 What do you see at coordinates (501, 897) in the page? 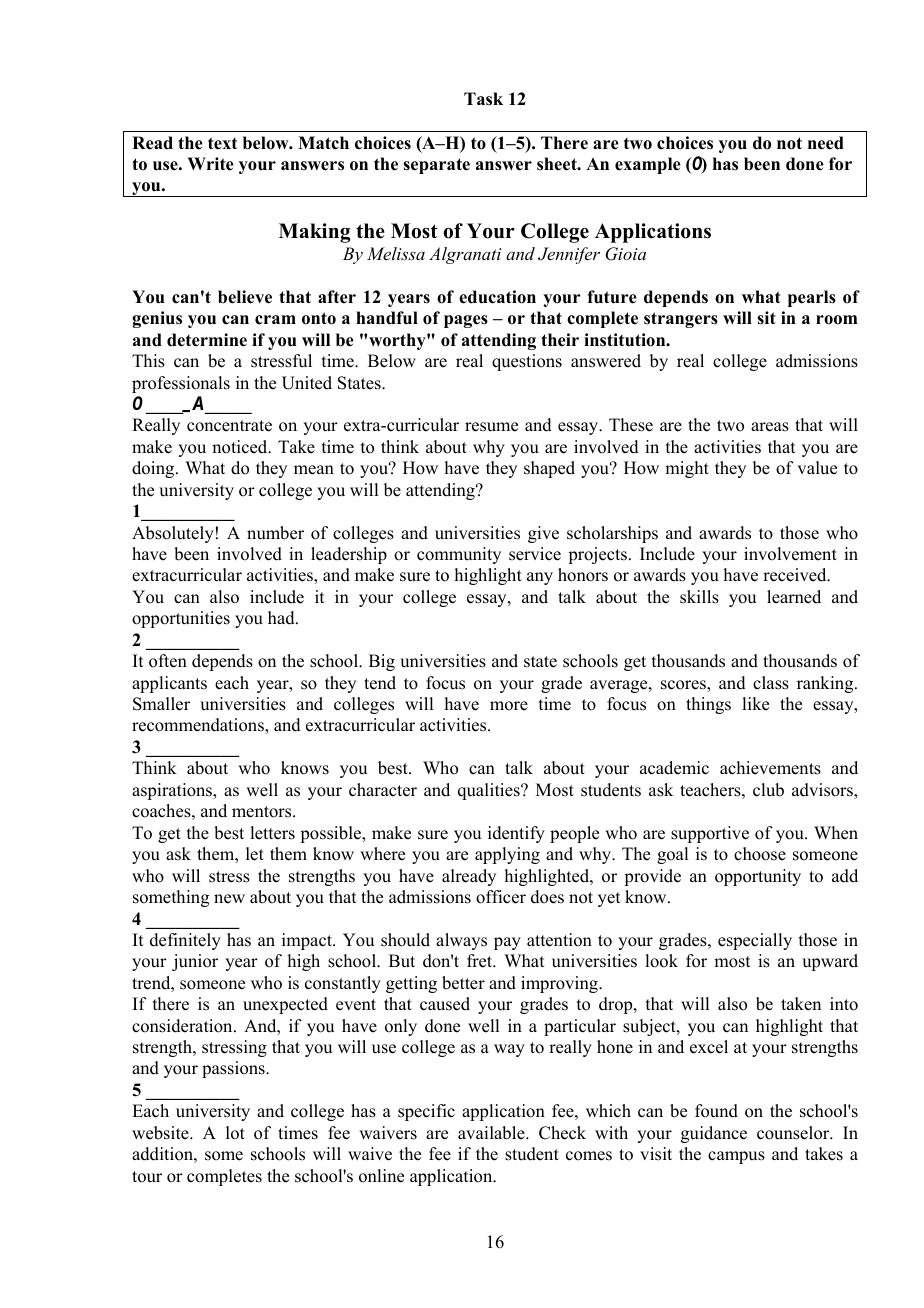
I see `officer` at bounding box center [501, 897].
